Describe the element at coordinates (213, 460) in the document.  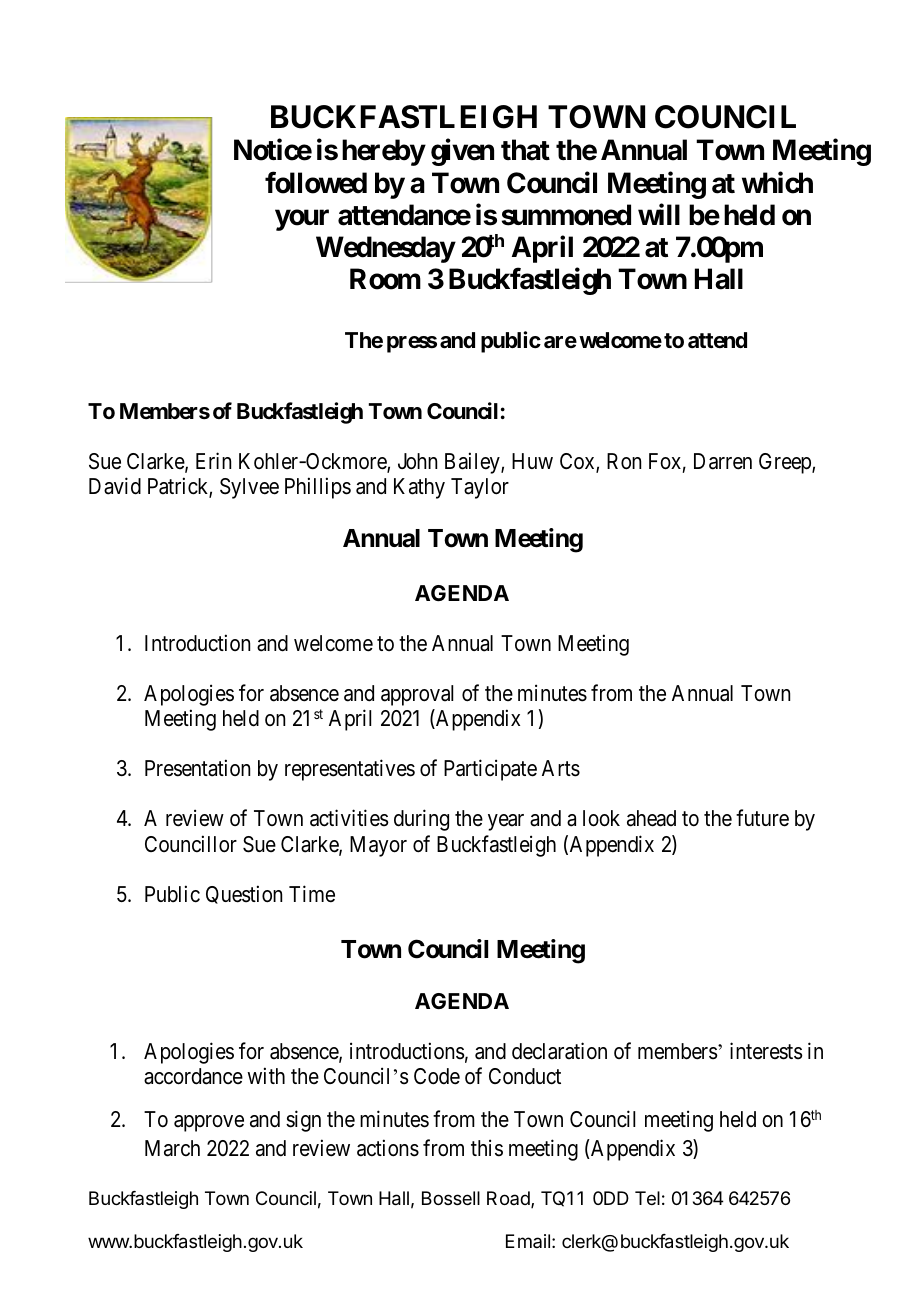
I see `Erin` at that location.
